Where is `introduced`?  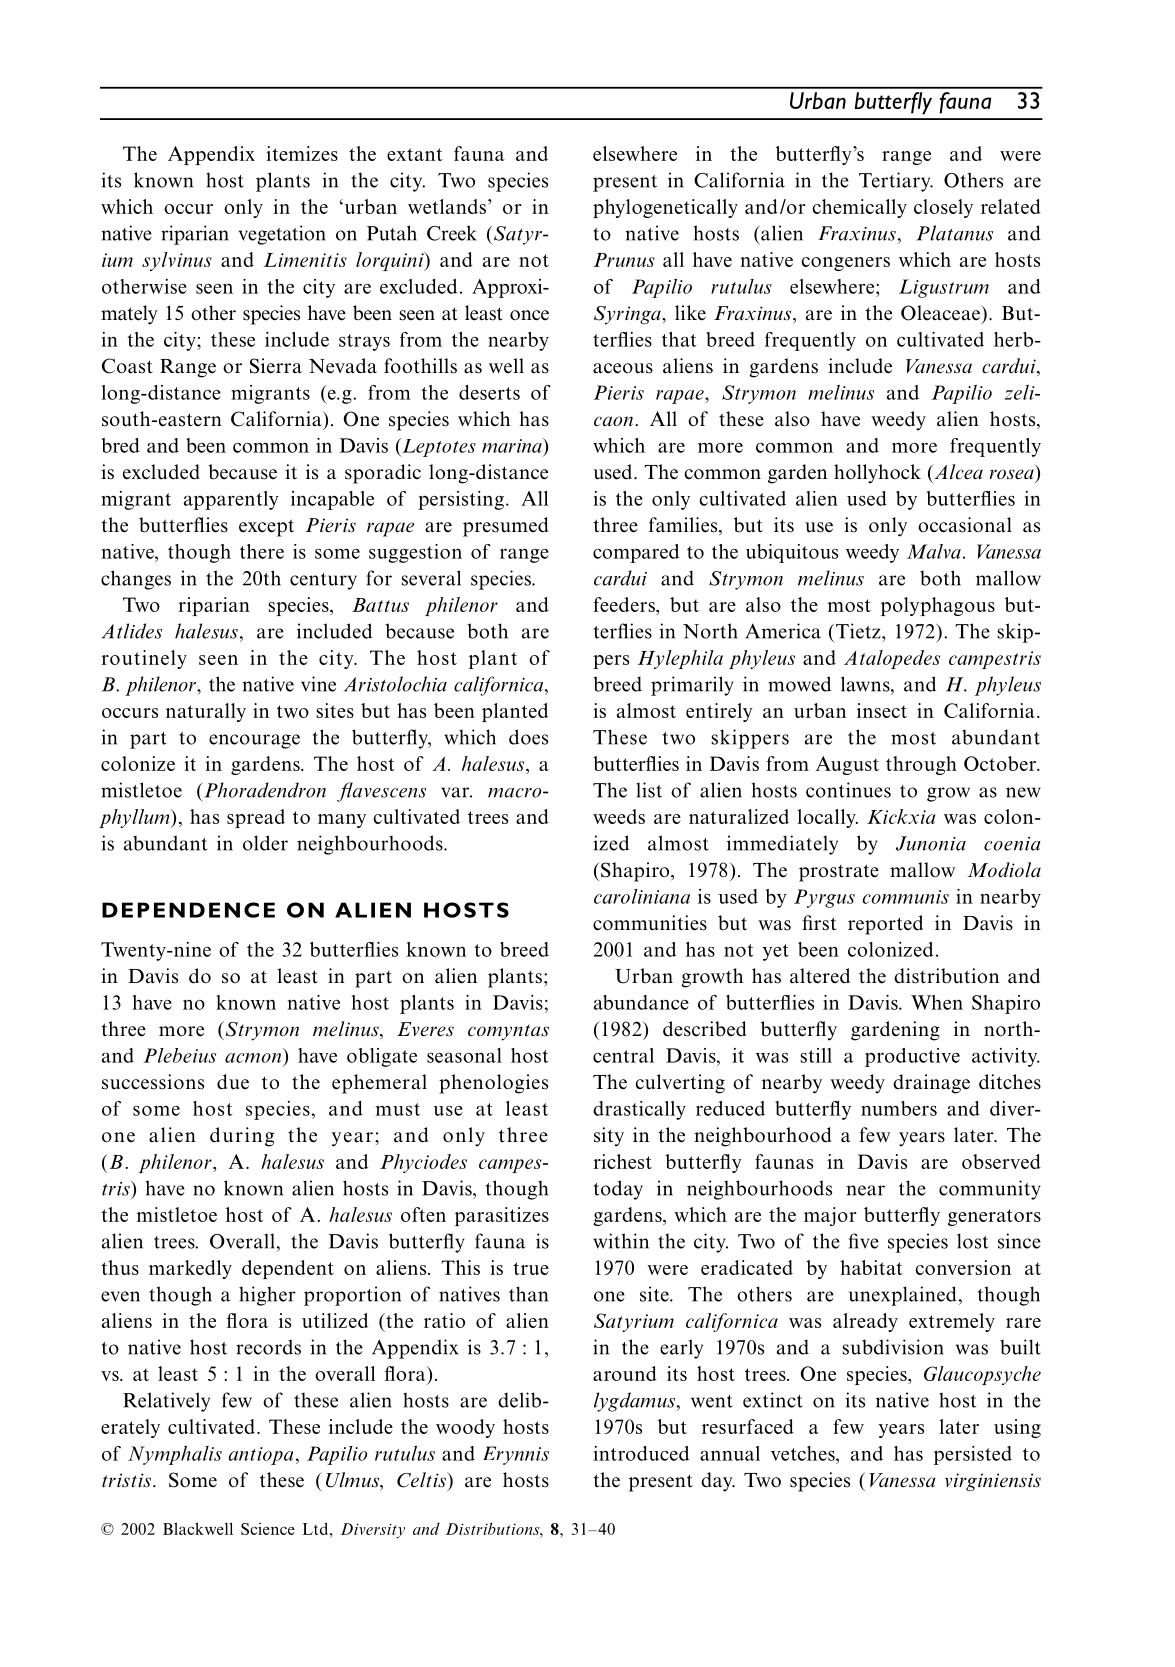 introduced is located at coordinates (641, 1453).
